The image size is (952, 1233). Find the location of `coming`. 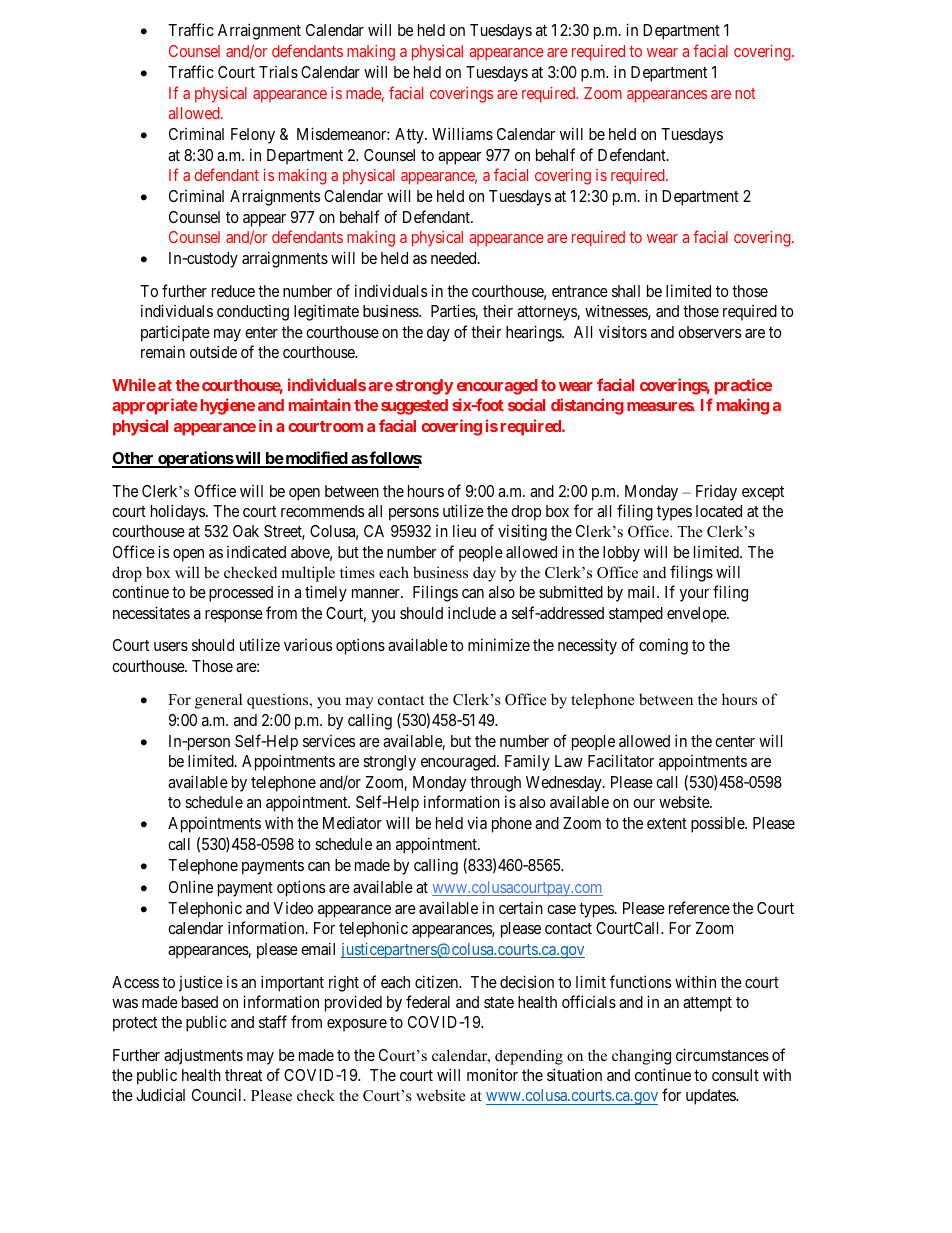

coming is located at coordinates (663, 646).
